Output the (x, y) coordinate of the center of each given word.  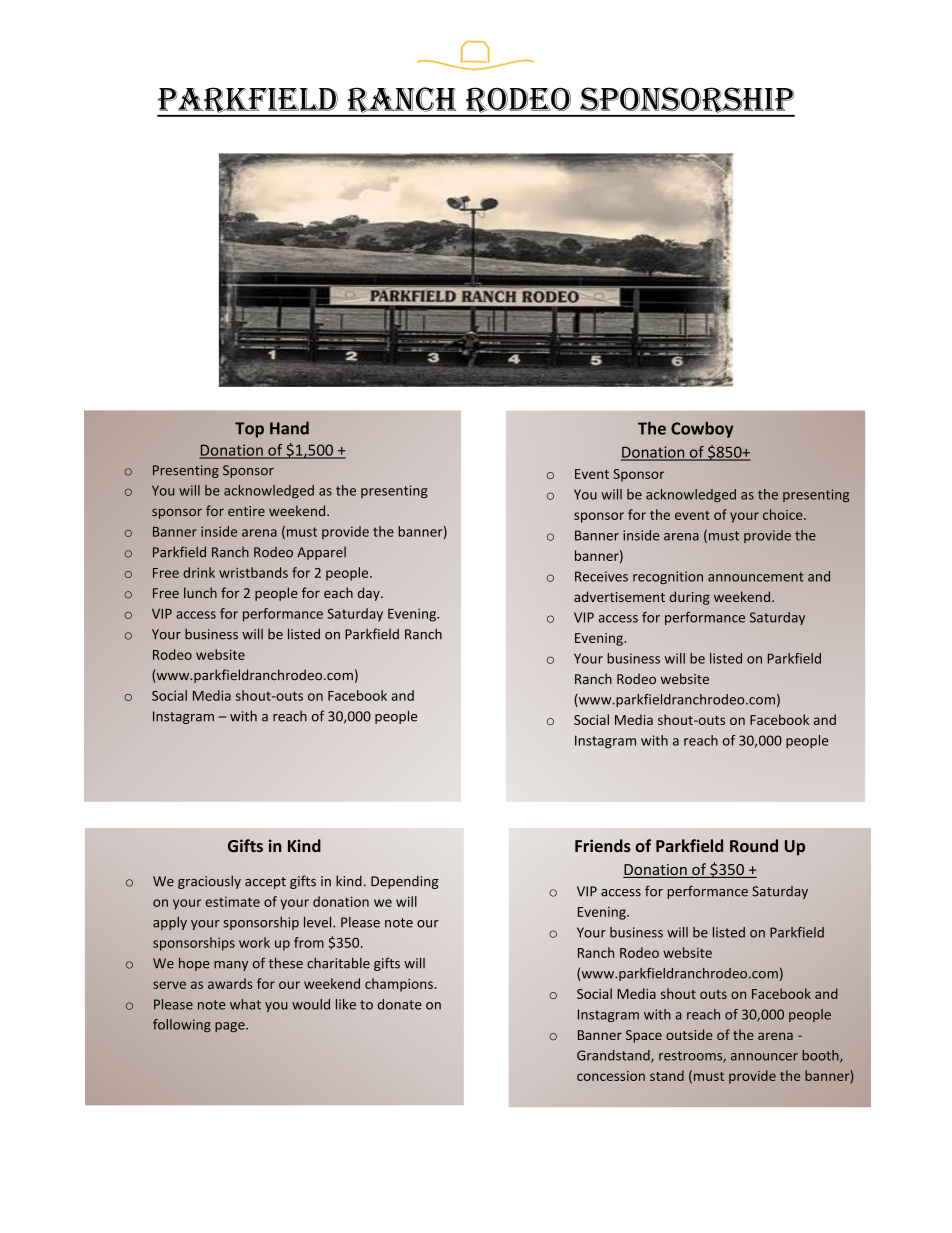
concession (611, 1076)
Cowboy (702, 430)
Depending (404, 882)
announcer (764, 1057)
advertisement (619, 596)
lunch (200, 592)
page (231, 1027)
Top (249, 430)
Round (754, 845)
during (690, 598)
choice (784, 514)
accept (265, 883)
